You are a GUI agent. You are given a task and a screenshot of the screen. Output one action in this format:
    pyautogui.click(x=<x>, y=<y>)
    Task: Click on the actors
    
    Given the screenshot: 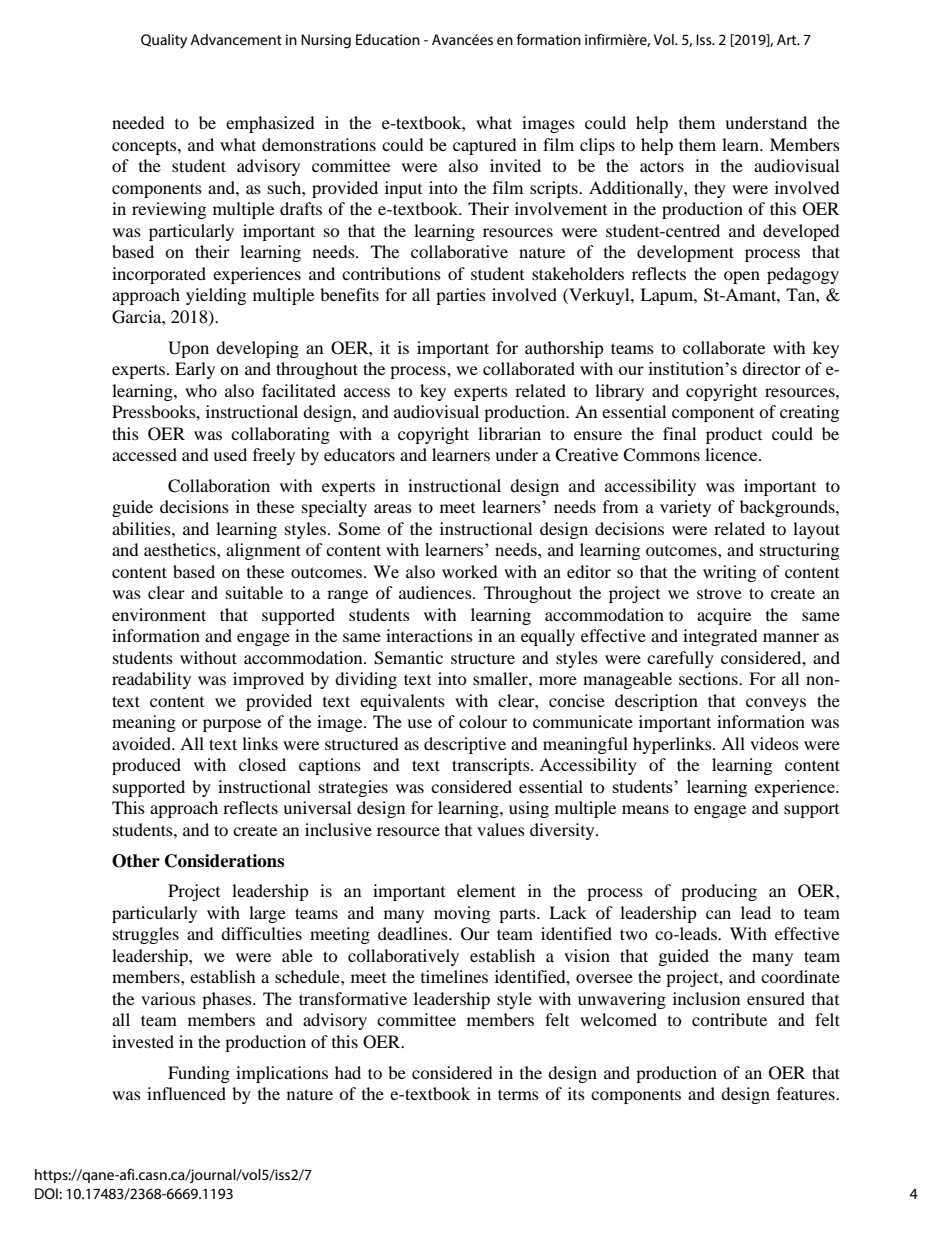 What is the action you would take?
    pyautogui.click(x=662, y=166)
